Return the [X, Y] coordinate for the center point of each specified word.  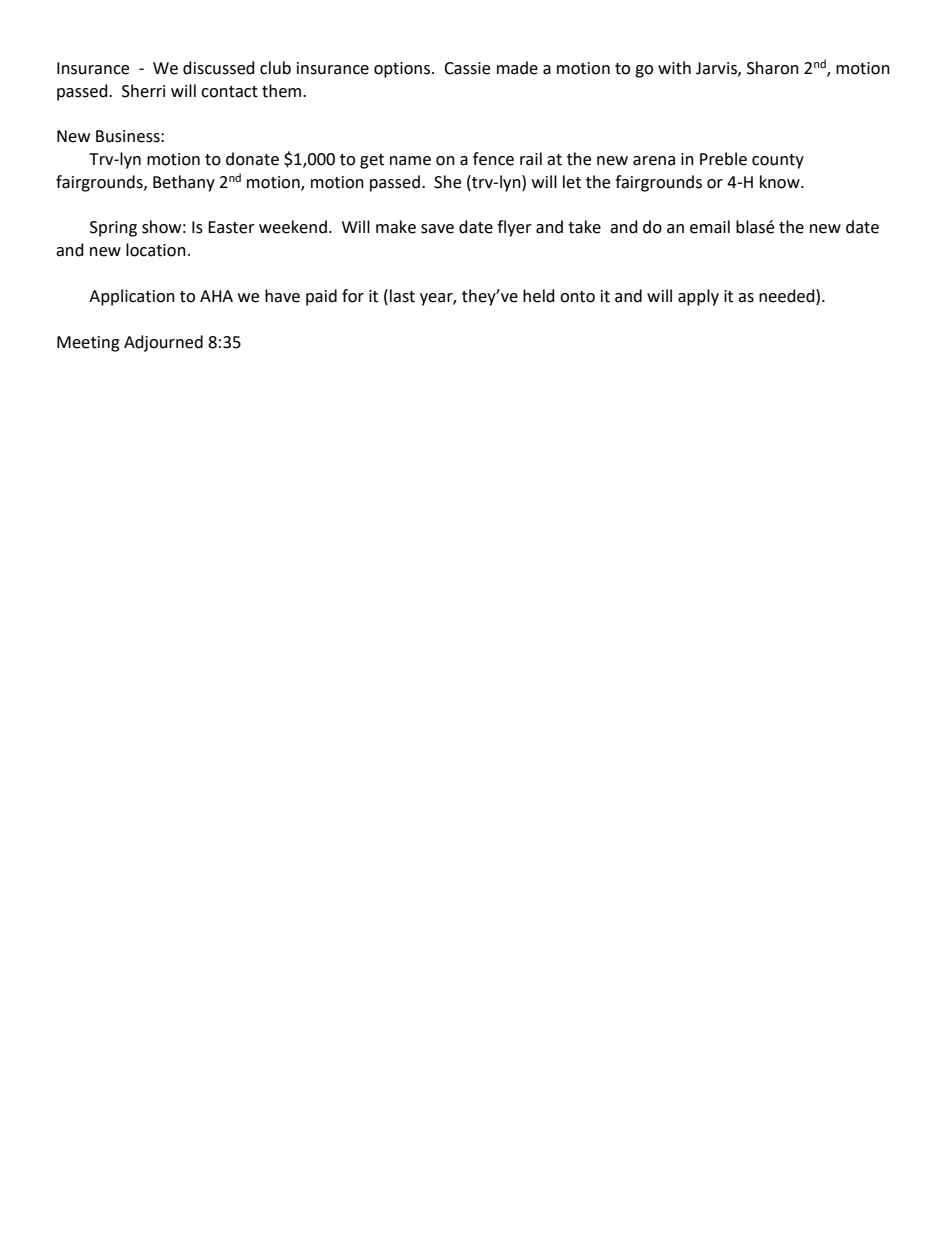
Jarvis [717, 69]
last [402, 296]
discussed [219, 68]
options [403, 70]
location [156, 250]
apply [698, 297]
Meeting [88, 344]
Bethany [184, 183]
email [710, 227]
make [396, 227]
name [410, 161]
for [353, 296]
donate [252, 159]
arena [654, 161]
